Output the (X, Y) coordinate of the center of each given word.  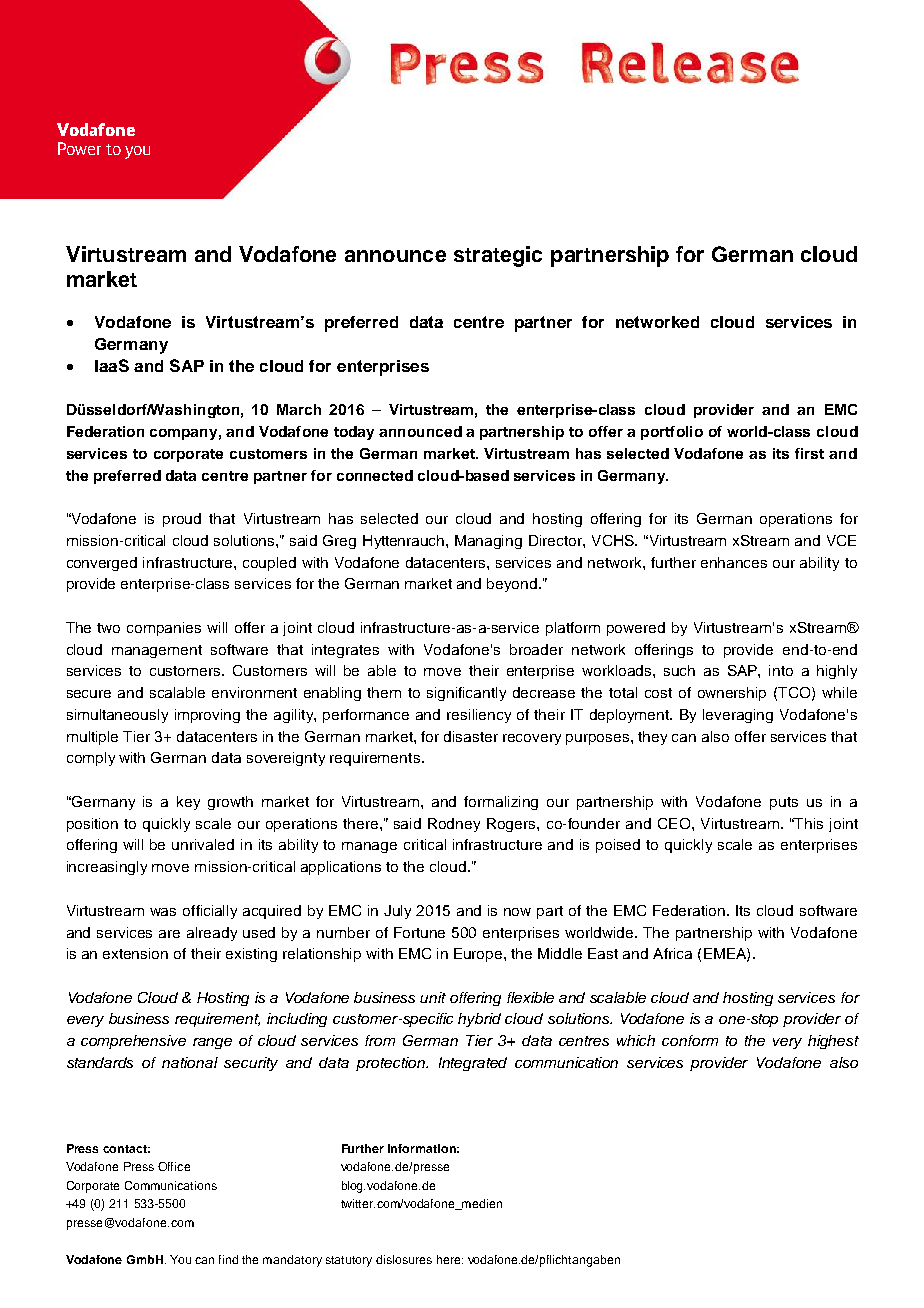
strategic (498, 256)
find (228, 1259)
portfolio (672, 433)
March (299, 409)
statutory (349, 1261)
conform (690, 1040)
